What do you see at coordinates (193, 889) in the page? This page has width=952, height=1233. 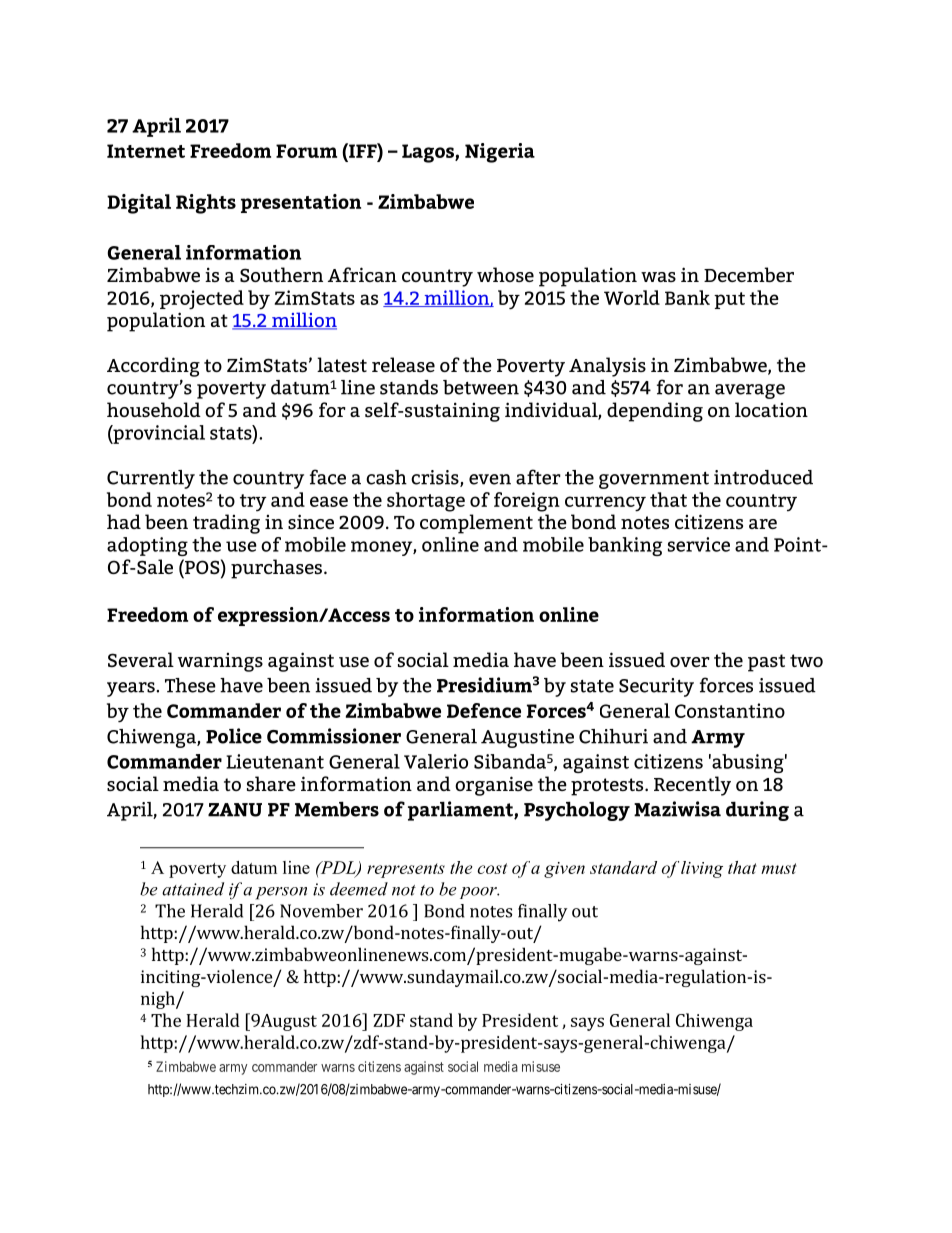 I see `attained` at bounding box center [193, 889].
